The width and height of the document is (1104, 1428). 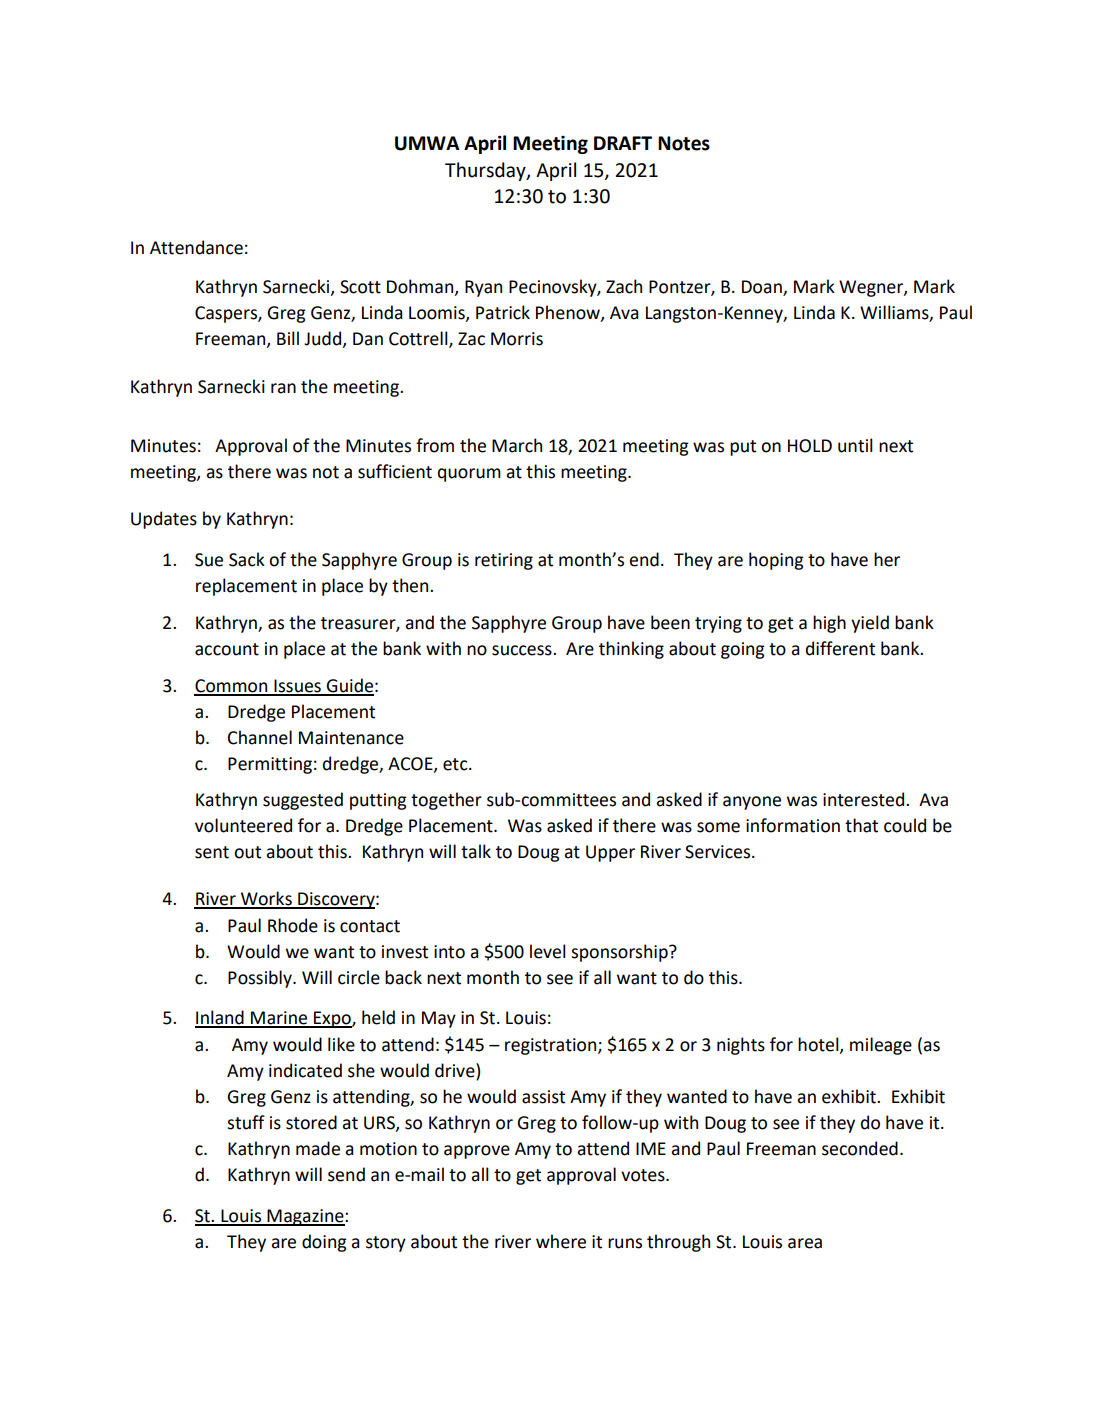 I want to click on level, so click(x=548, y=951).
